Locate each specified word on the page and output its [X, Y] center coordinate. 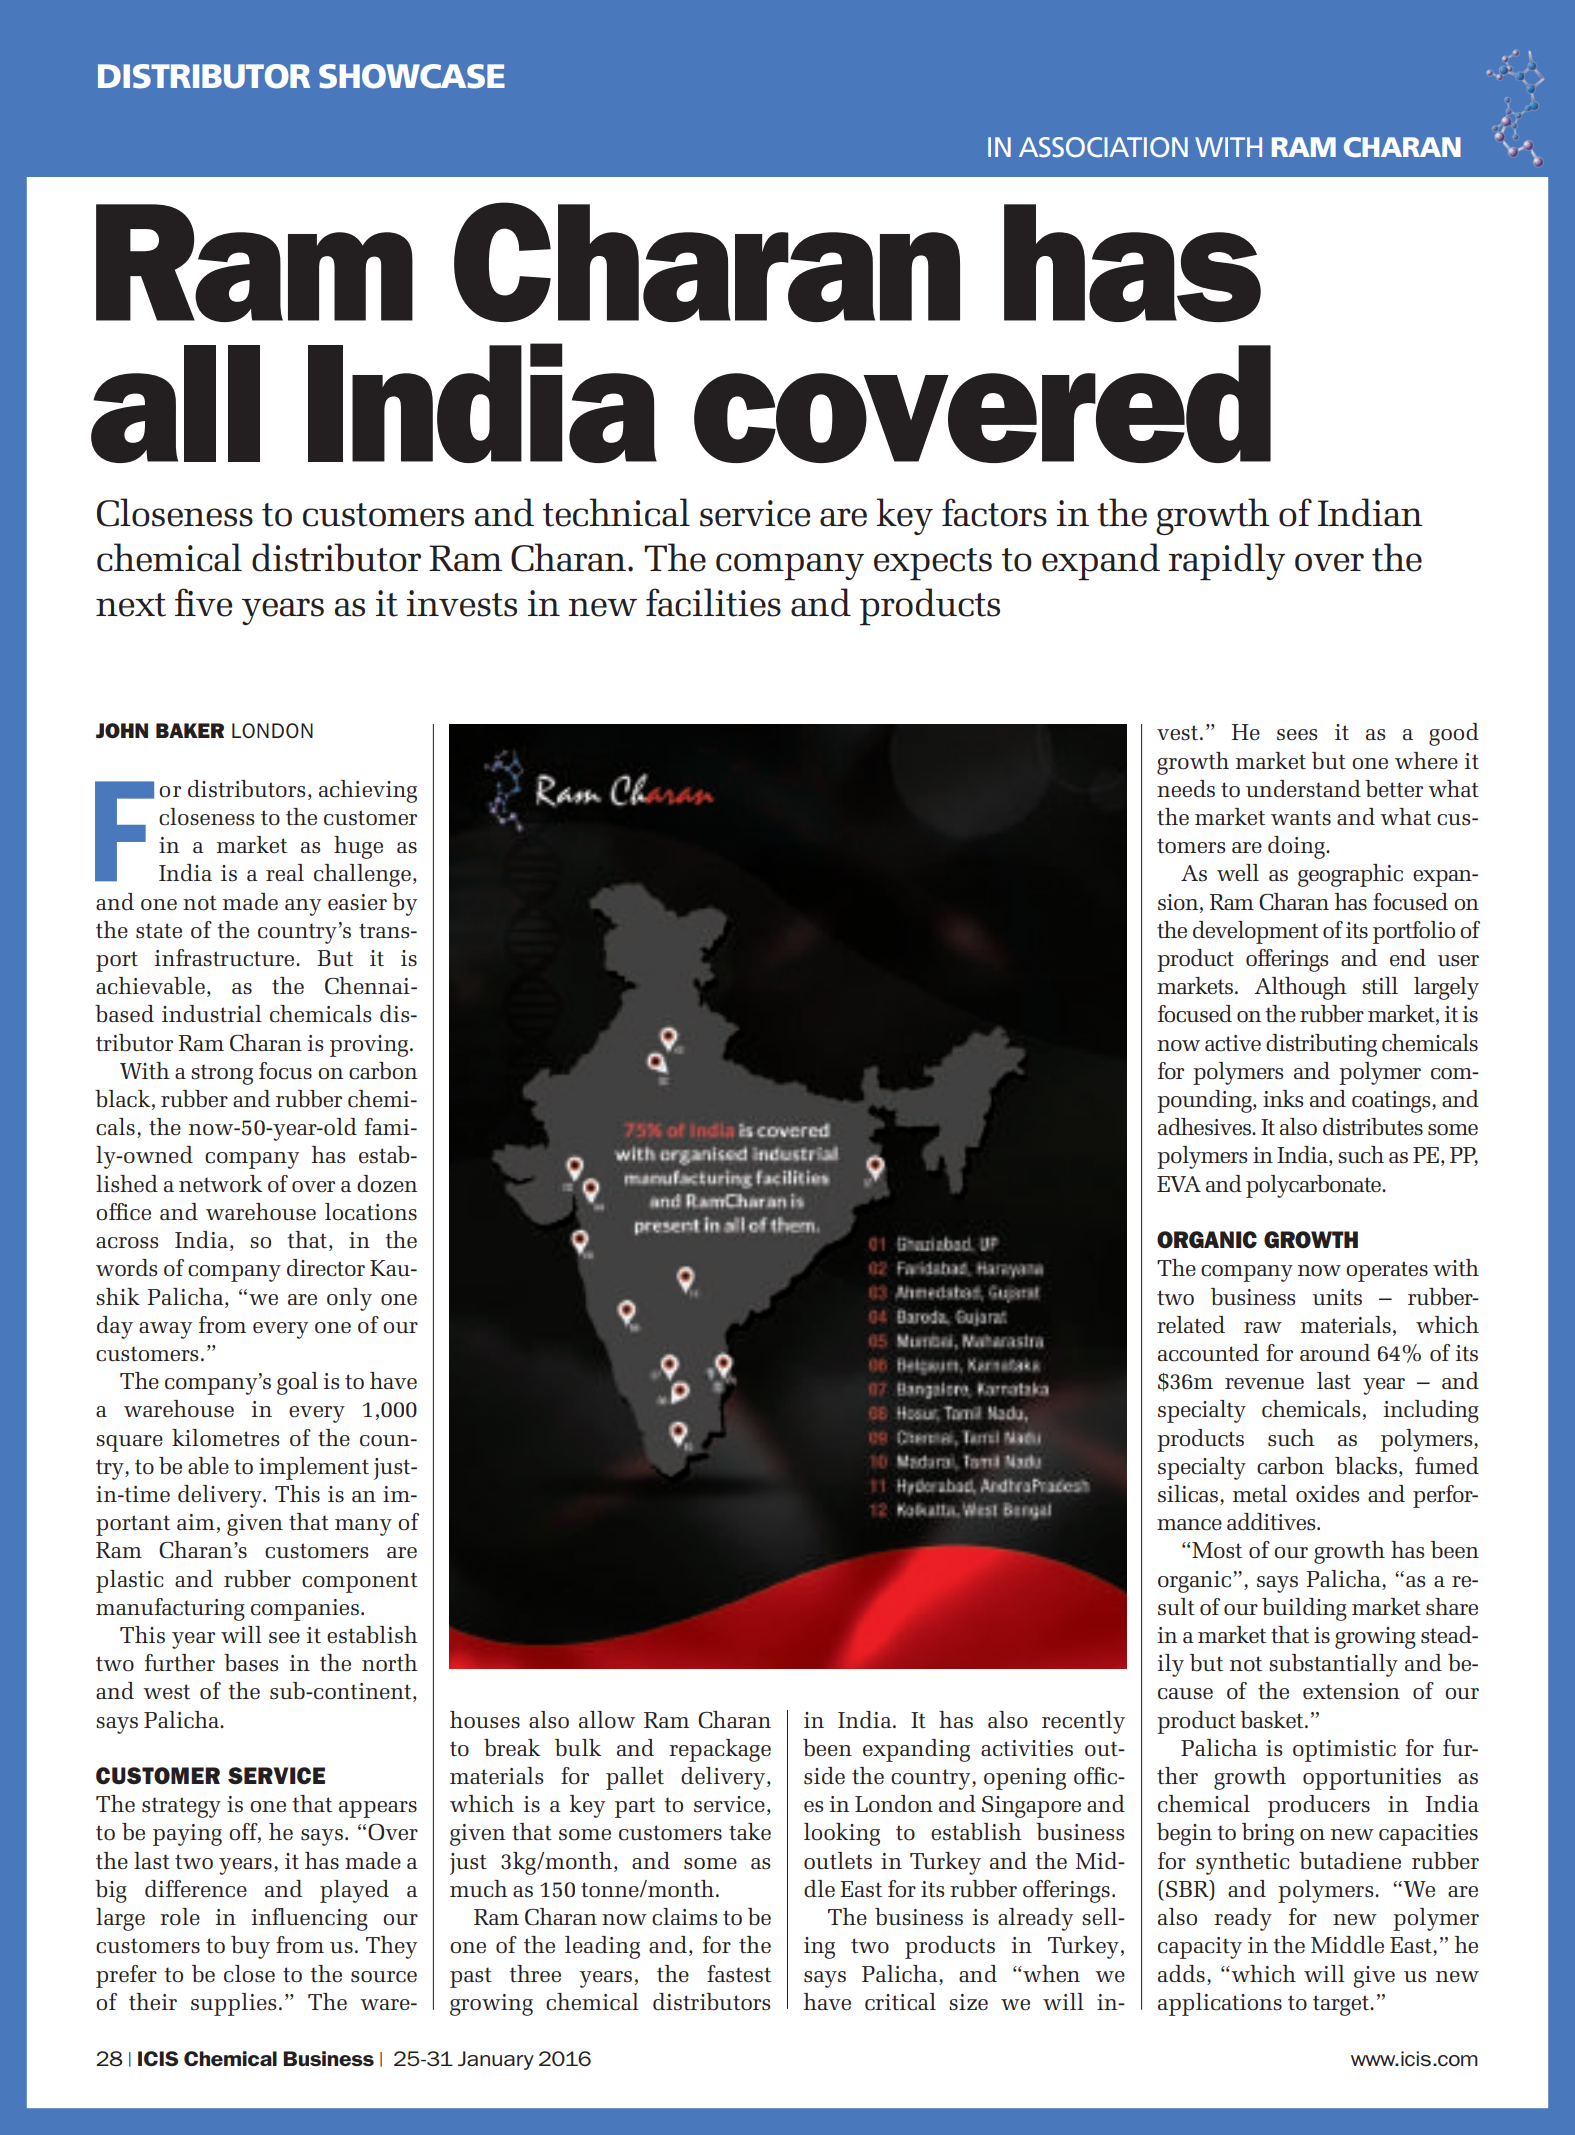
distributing [1321, 1045]
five [203, 602]
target [1342, 2005]
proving [369, 1046]
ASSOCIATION [1103, 147]
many [363, 1527]
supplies [233, 2004]
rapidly [1226, 562]
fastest [739, 1974]
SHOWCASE [412, 76]
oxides [1327, 1494]
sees [1297, 735]
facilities [713, 602]
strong [222, 1074]
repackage [720, 1750]
